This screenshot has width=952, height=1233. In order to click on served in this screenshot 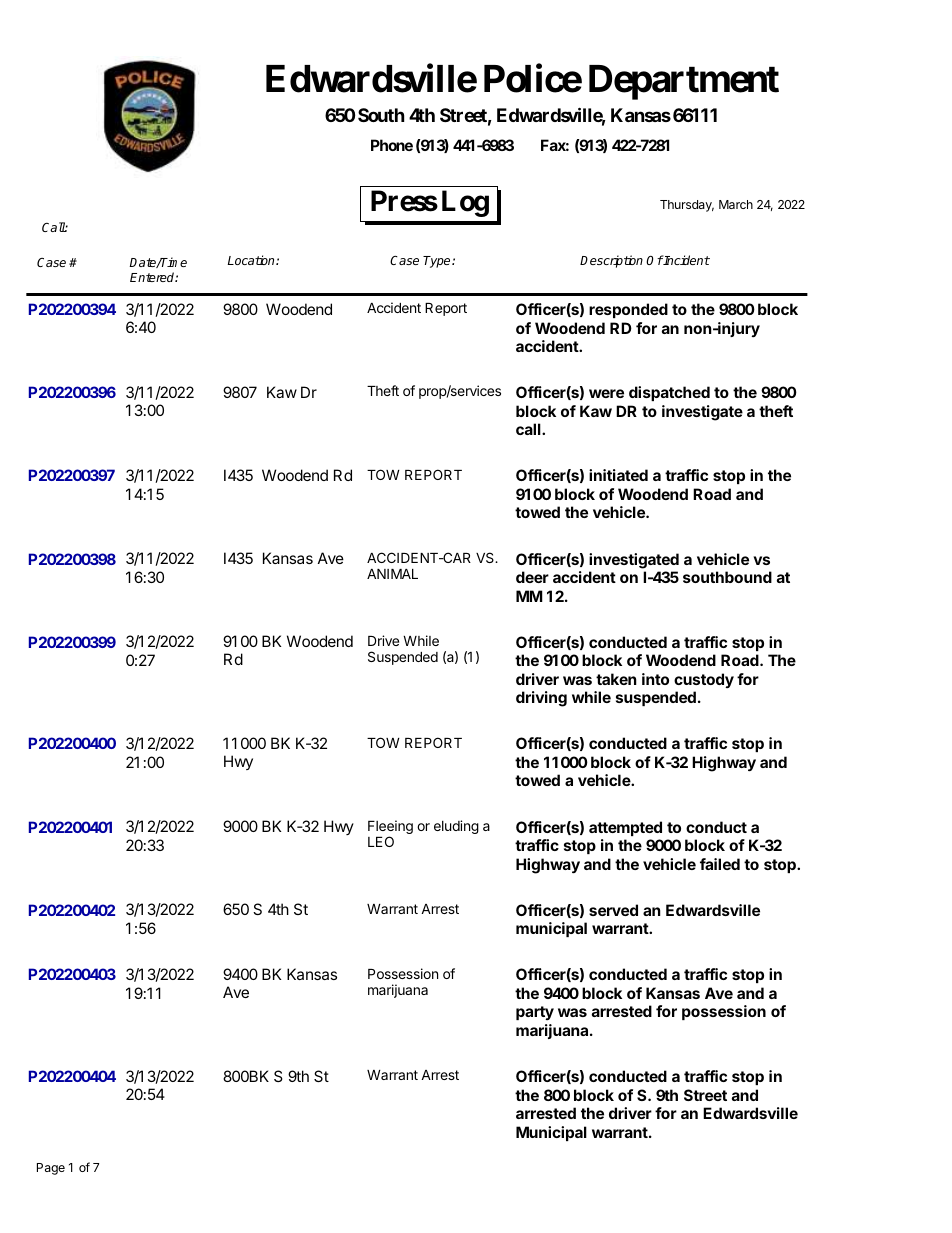, I will do `click(613, 910)`.
